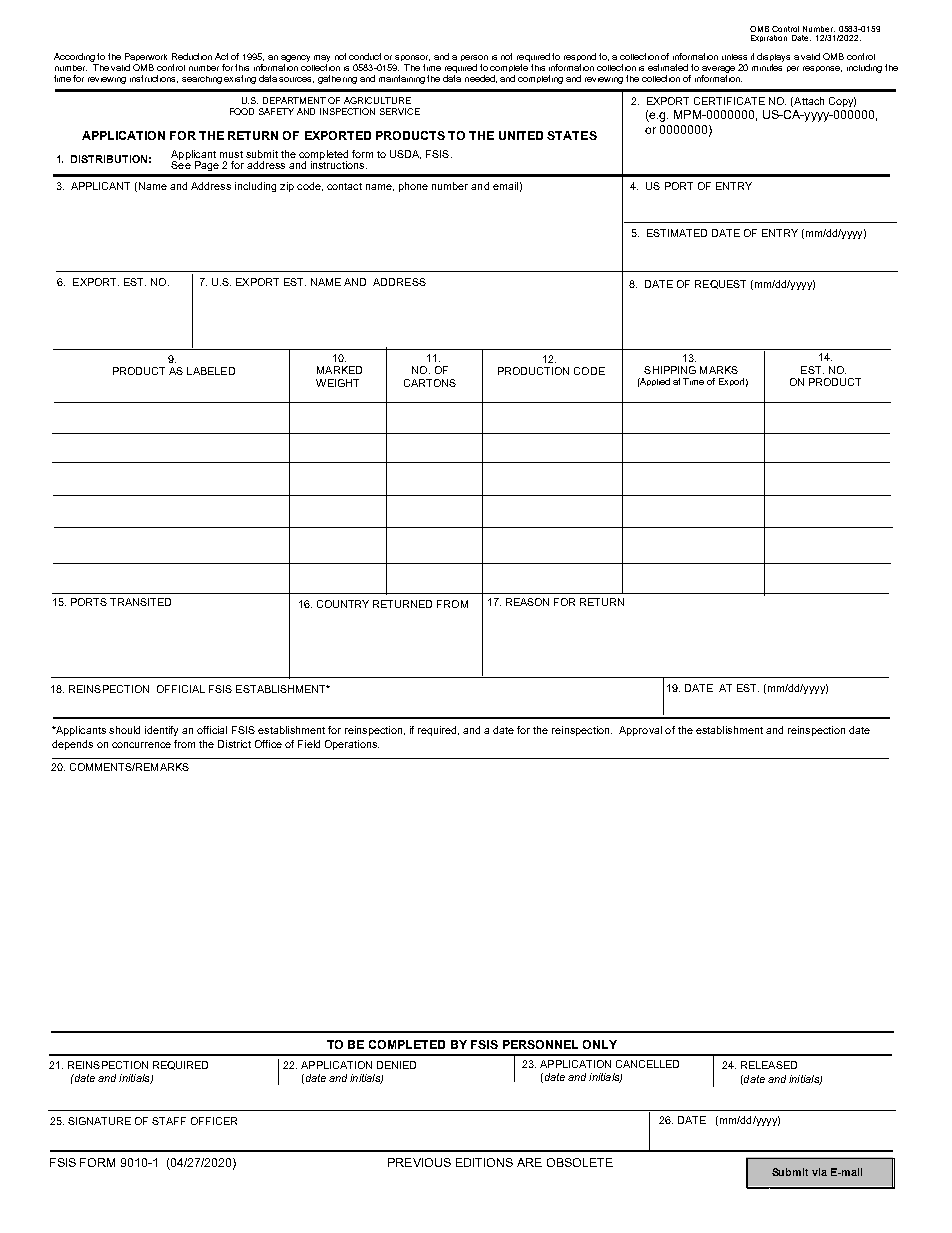 This screenshot has height=1233, width=952. Describe the element at coordinates (140, 602) in the screenshot. I see `TRANSITED` at that location.
